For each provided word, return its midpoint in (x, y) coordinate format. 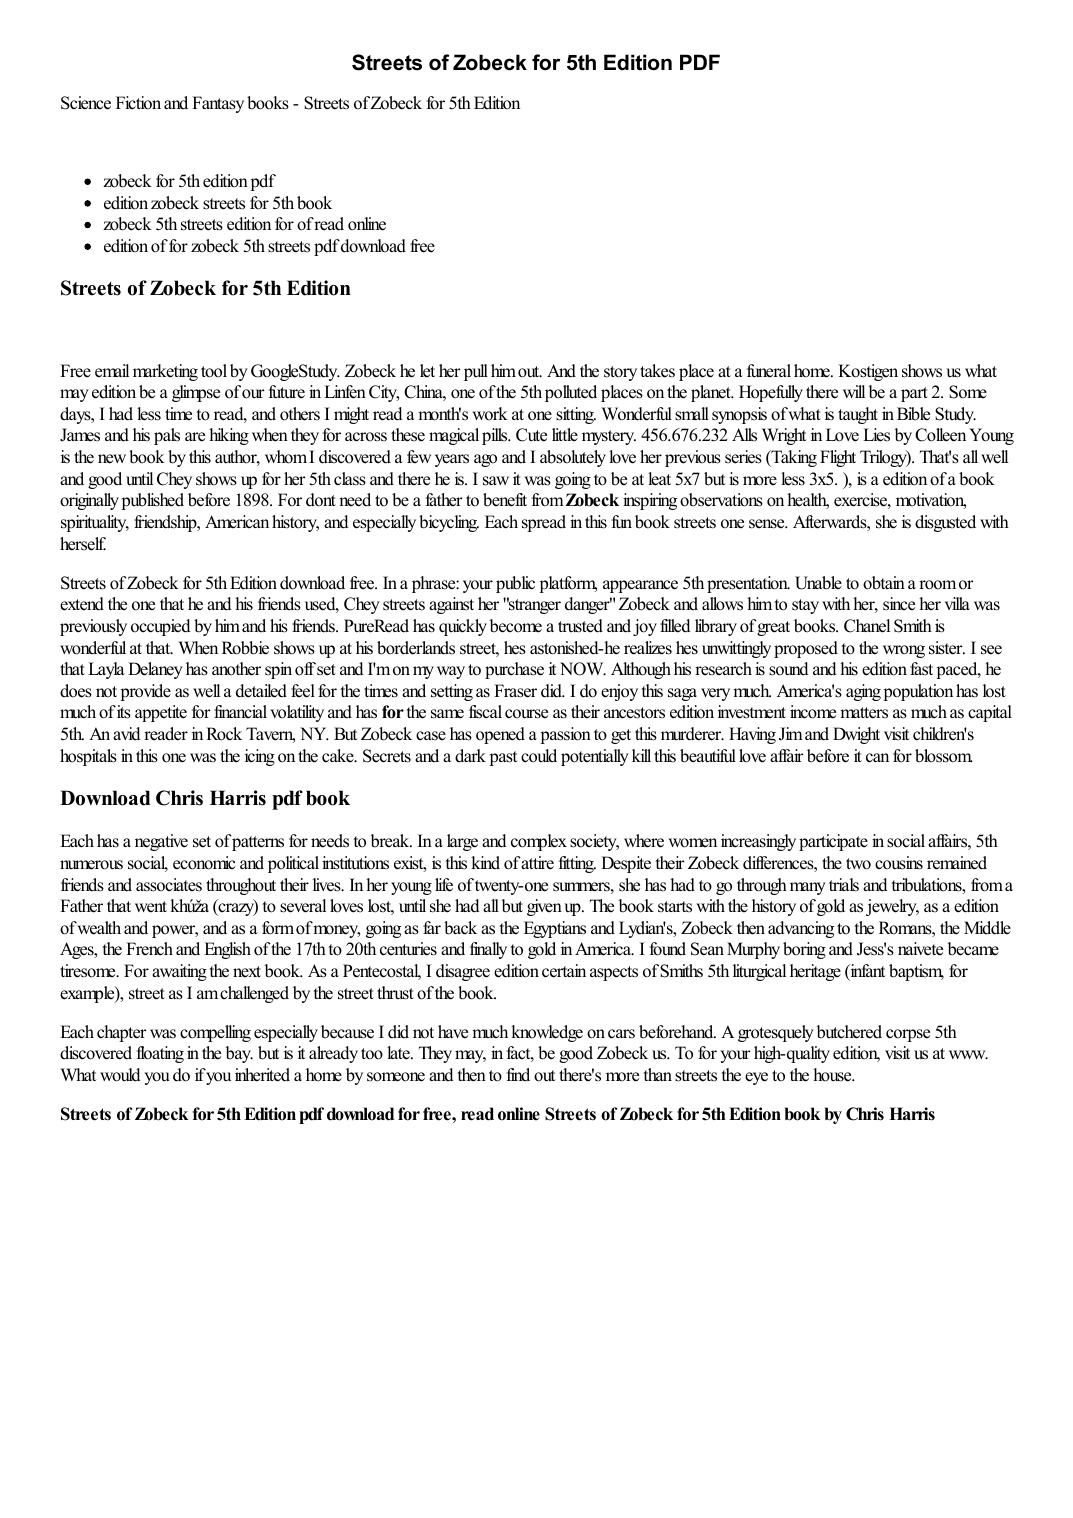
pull (476, 372)
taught (858, 415)
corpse (908, 1035)
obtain (884, 583)
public (515, 584)
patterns (257, 843)
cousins (899, 863)
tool (214, 371)
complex (539, 842)
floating (160, 1054)
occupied (161, 627)
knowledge (547, 1033)
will (854, 391)
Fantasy (218, 104)
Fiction (138, 103)
